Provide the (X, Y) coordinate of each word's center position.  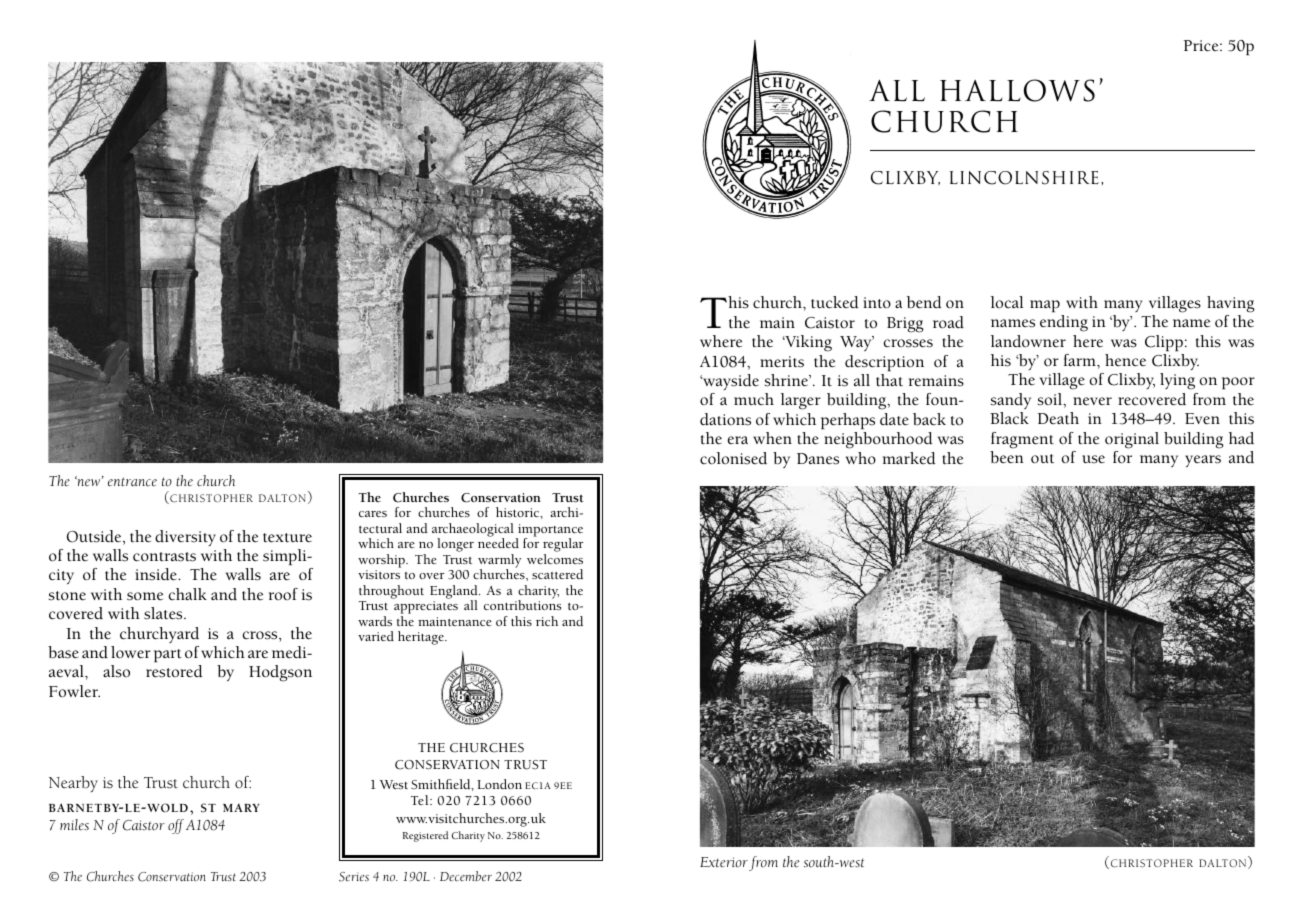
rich (547, 621)
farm (1081, 360)
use (1093, 459)
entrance (132, 482)
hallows (1017, 90)
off (176, 826)
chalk (187, 594)
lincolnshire (1024, 178)
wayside (730, 382)
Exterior (724, 862)
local (1007, 302)
